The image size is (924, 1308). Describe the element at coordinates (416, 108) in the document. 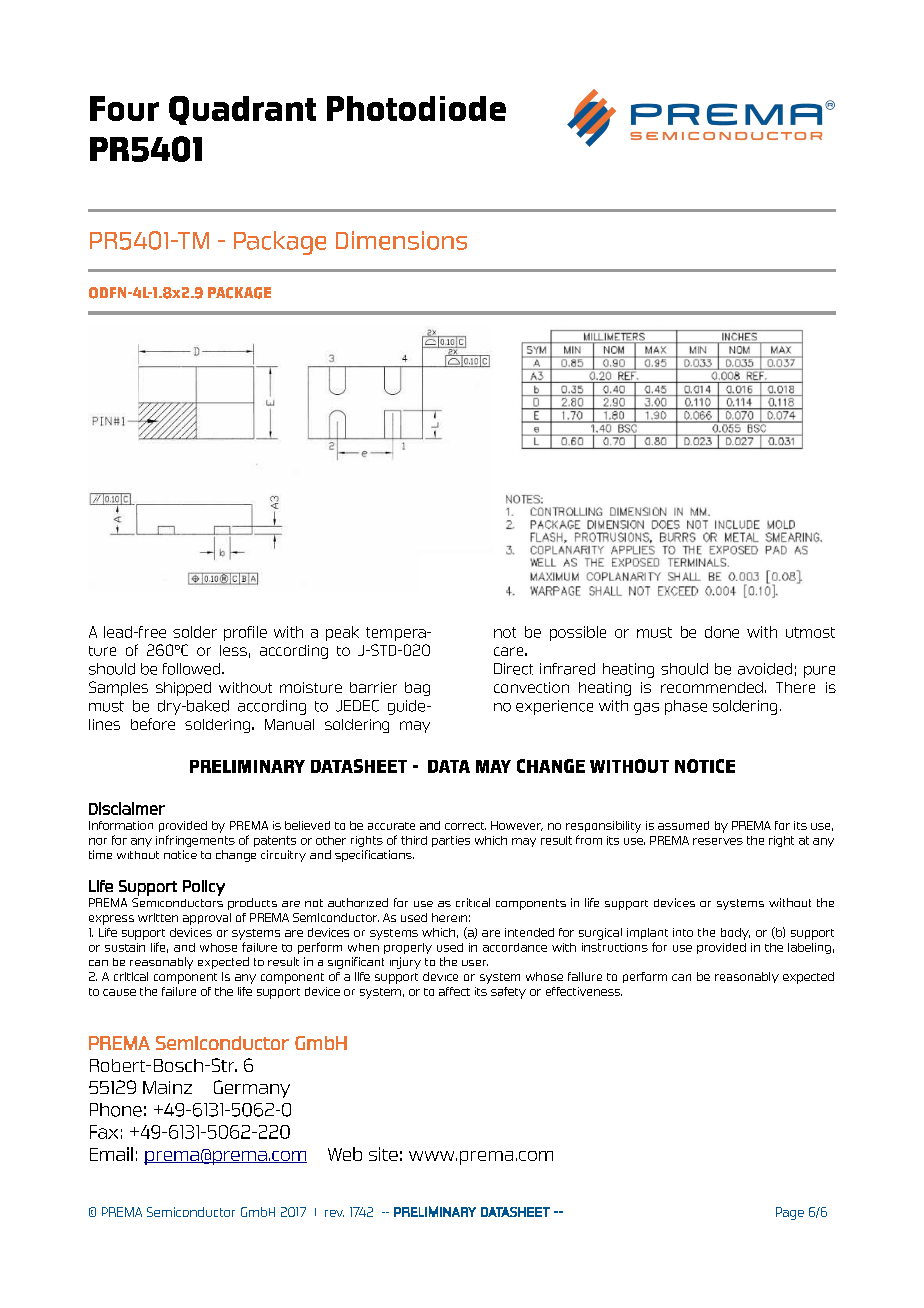

I see `Photodiode` at that location.
